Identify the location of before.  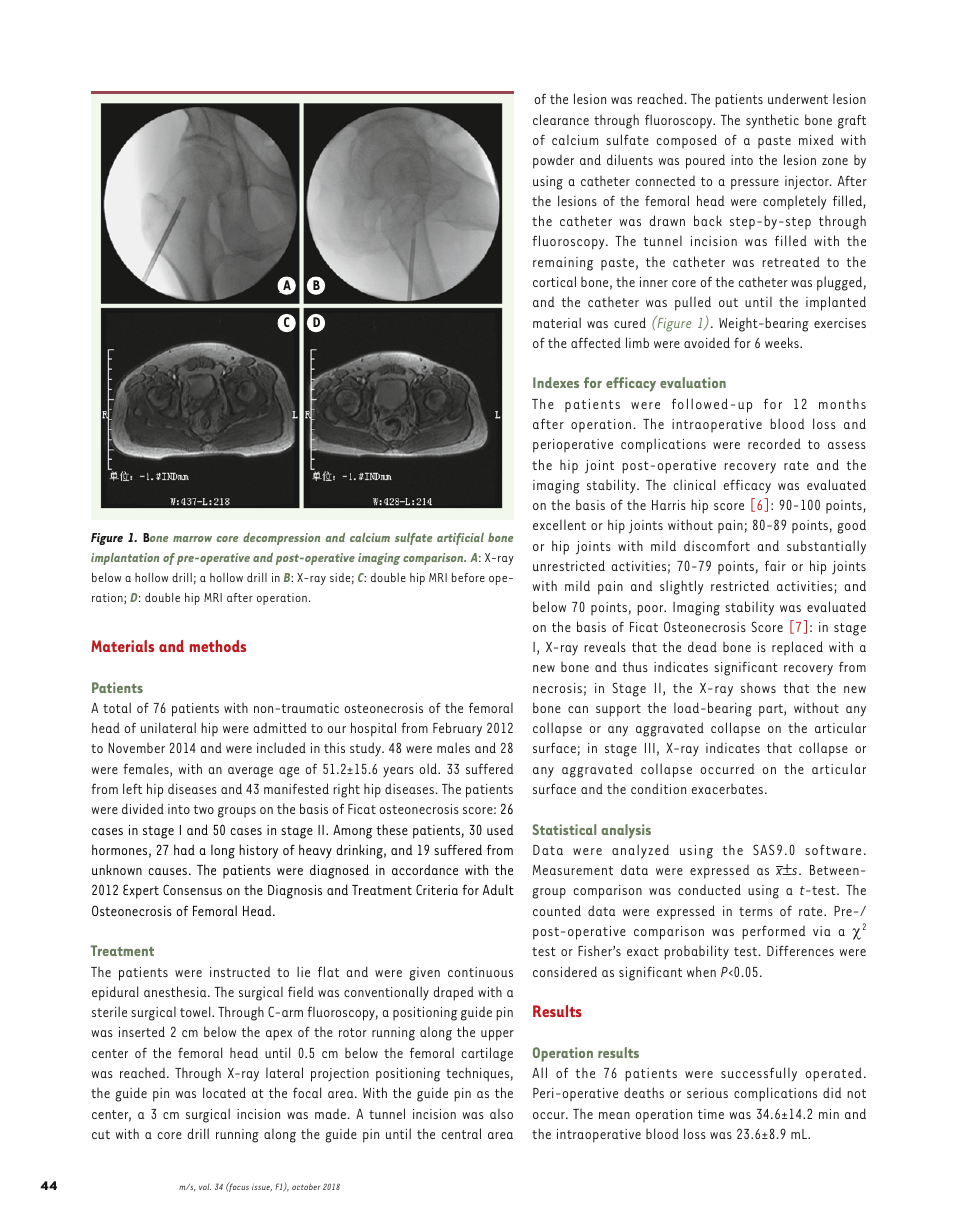
(468, 577).
